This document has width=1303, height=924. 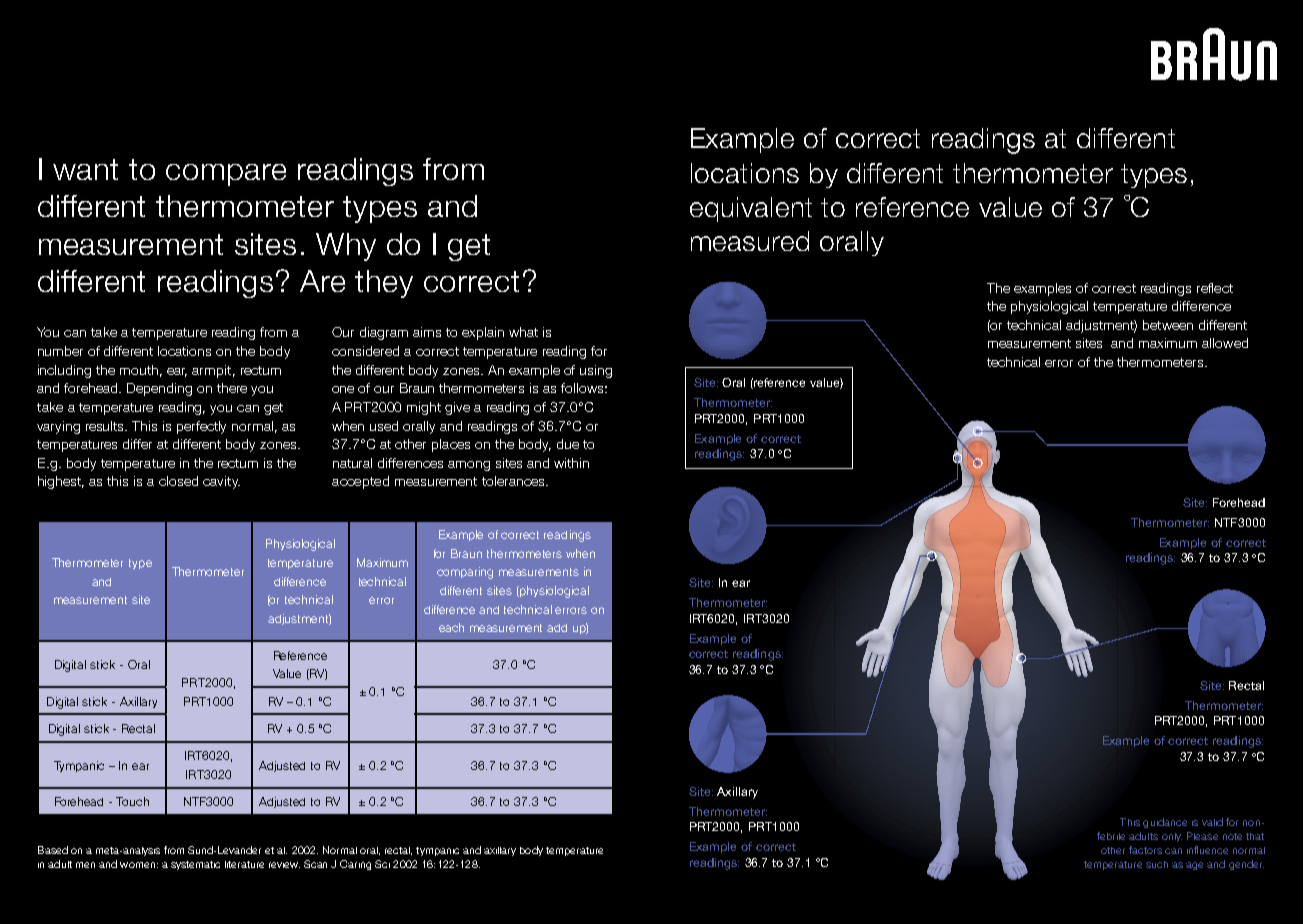 I want to click on each, so click(x=451, y=627).
